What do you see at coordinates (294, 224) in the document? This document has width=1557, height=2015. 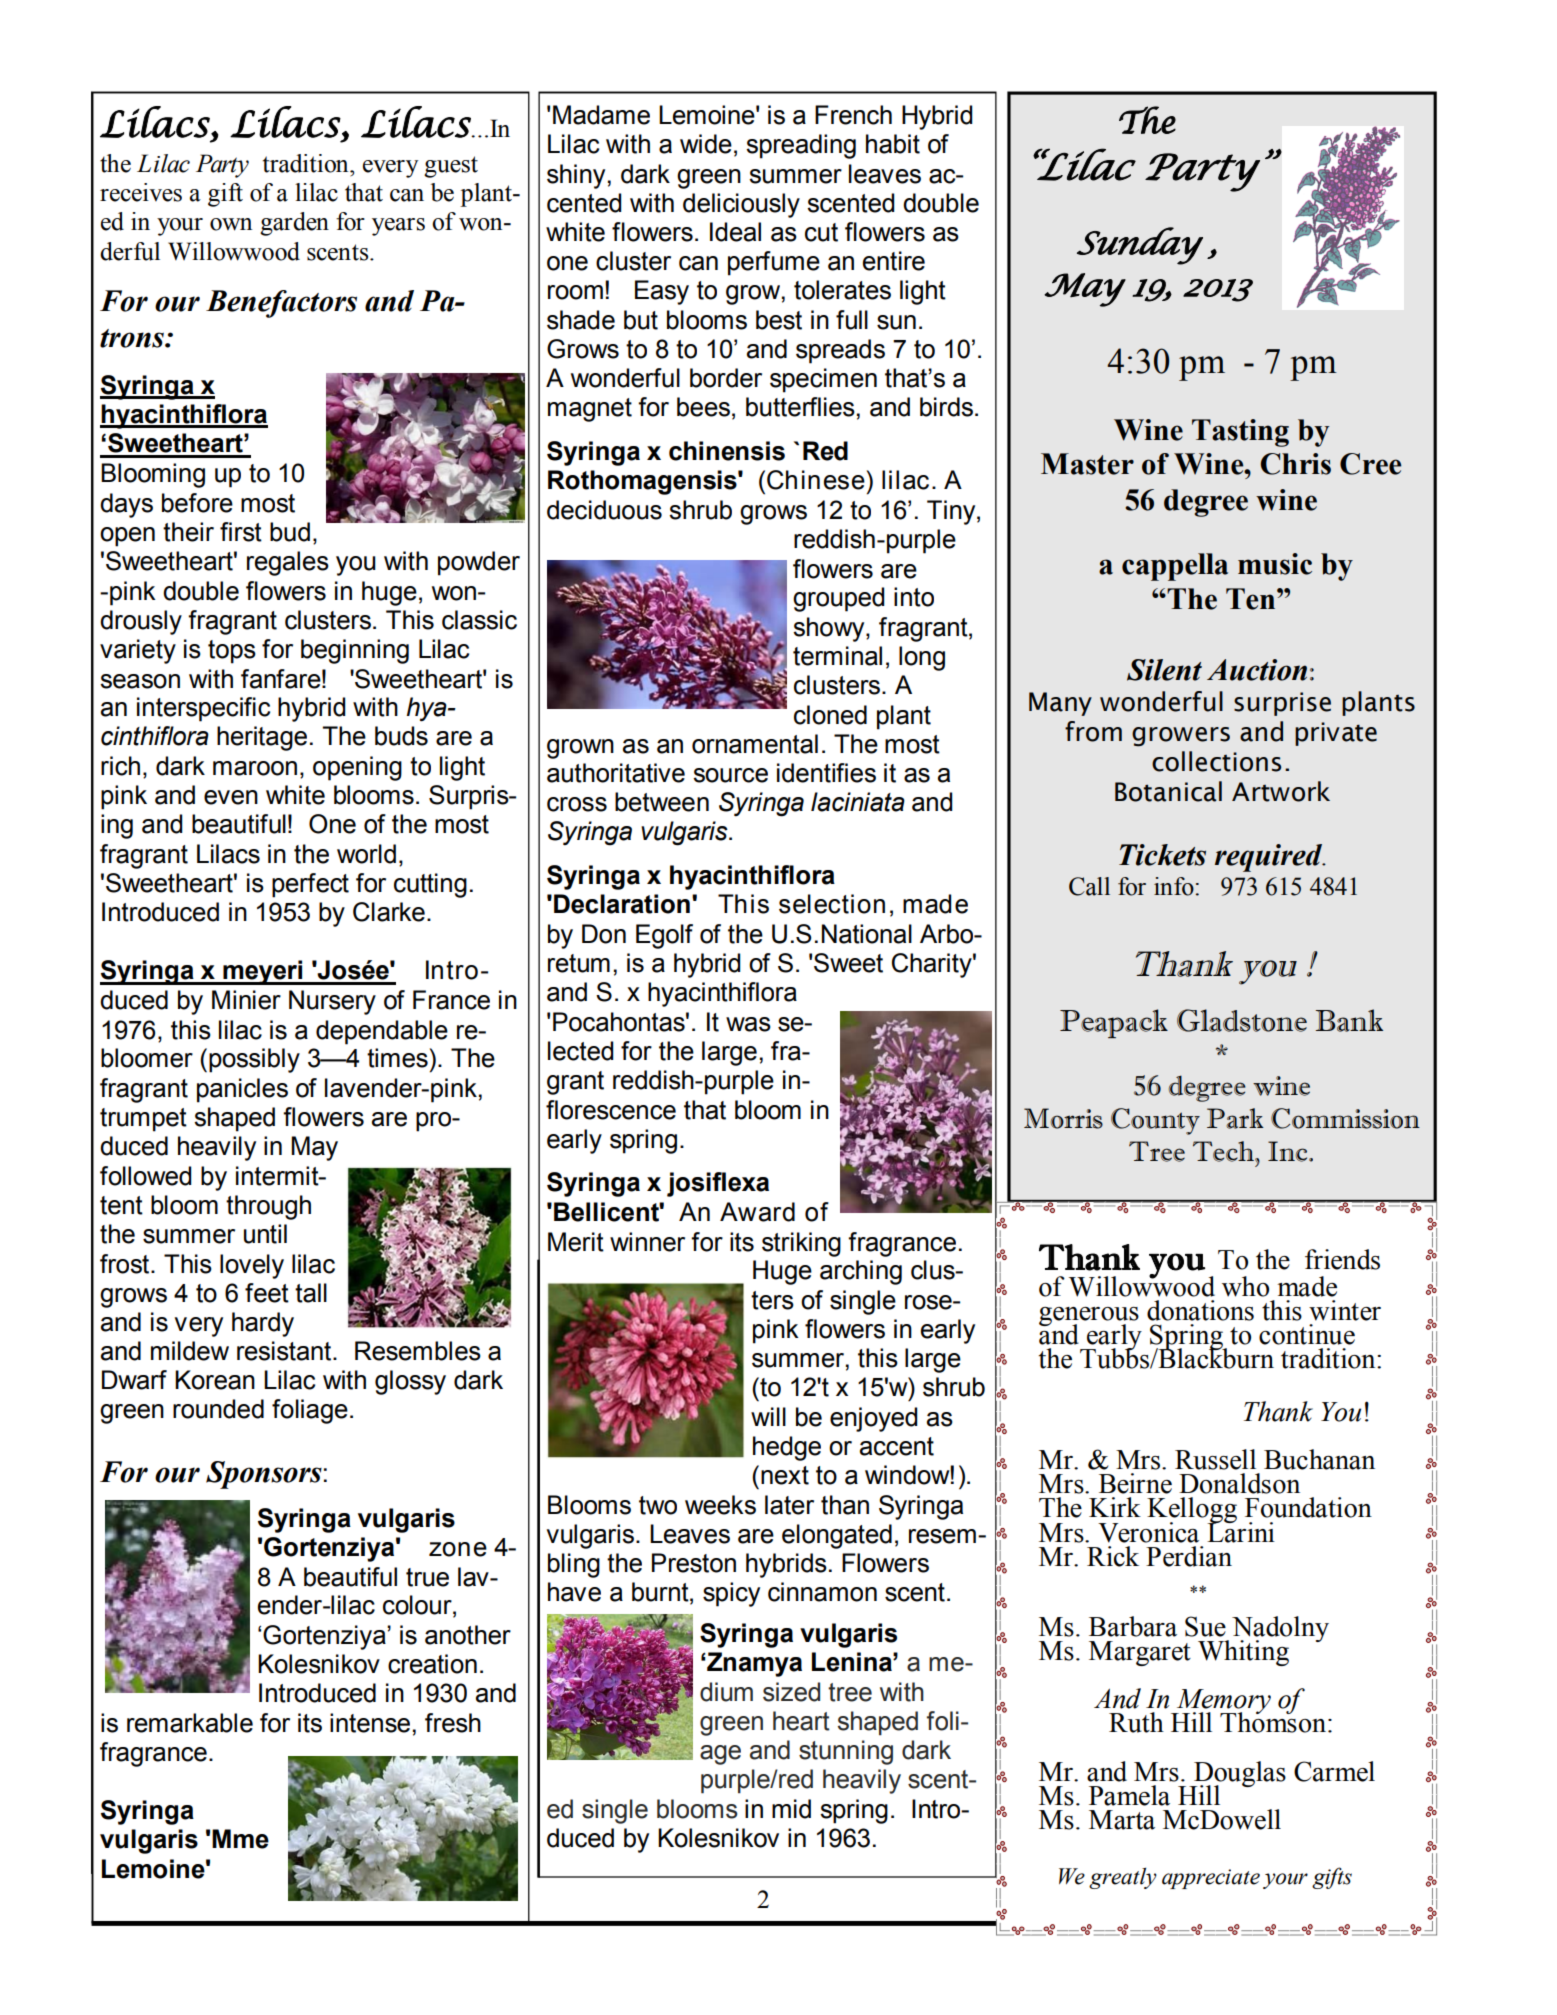 I see `garden` at bounding box center [294, 224].
